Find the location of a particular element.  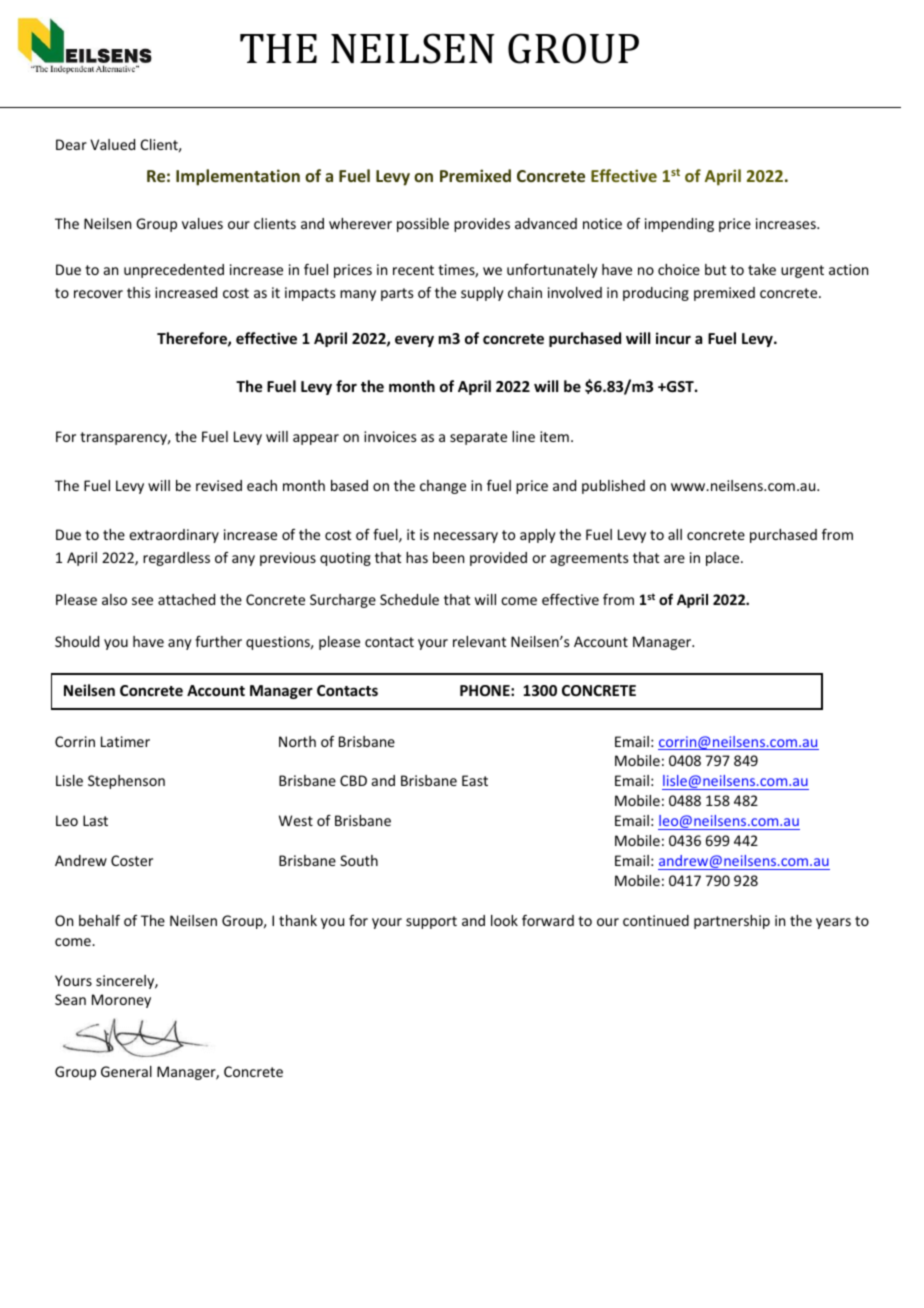

partnership is located at coordinates (732, 922).
